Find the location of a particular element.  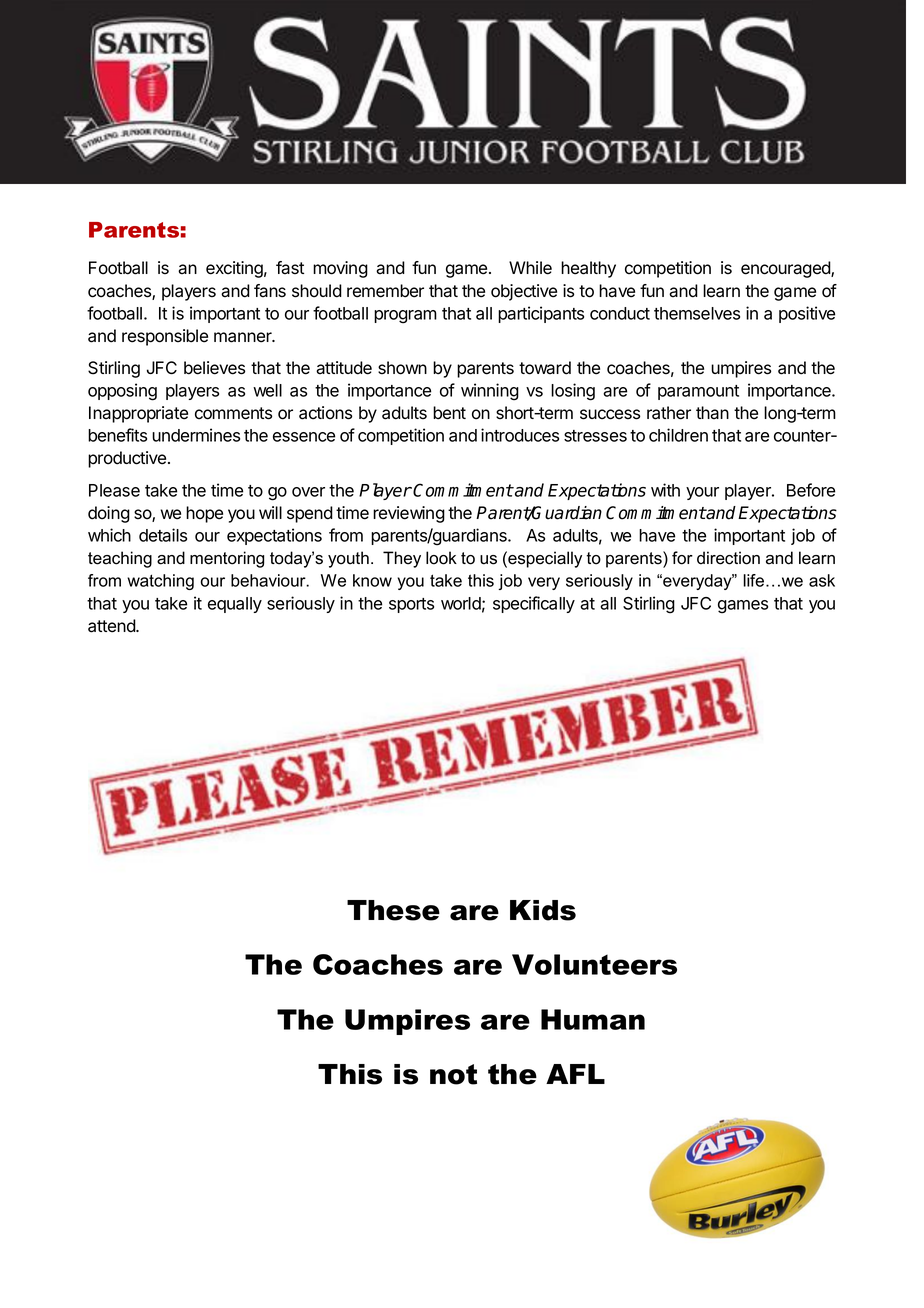

not is located at coordinates (453, 1074).
